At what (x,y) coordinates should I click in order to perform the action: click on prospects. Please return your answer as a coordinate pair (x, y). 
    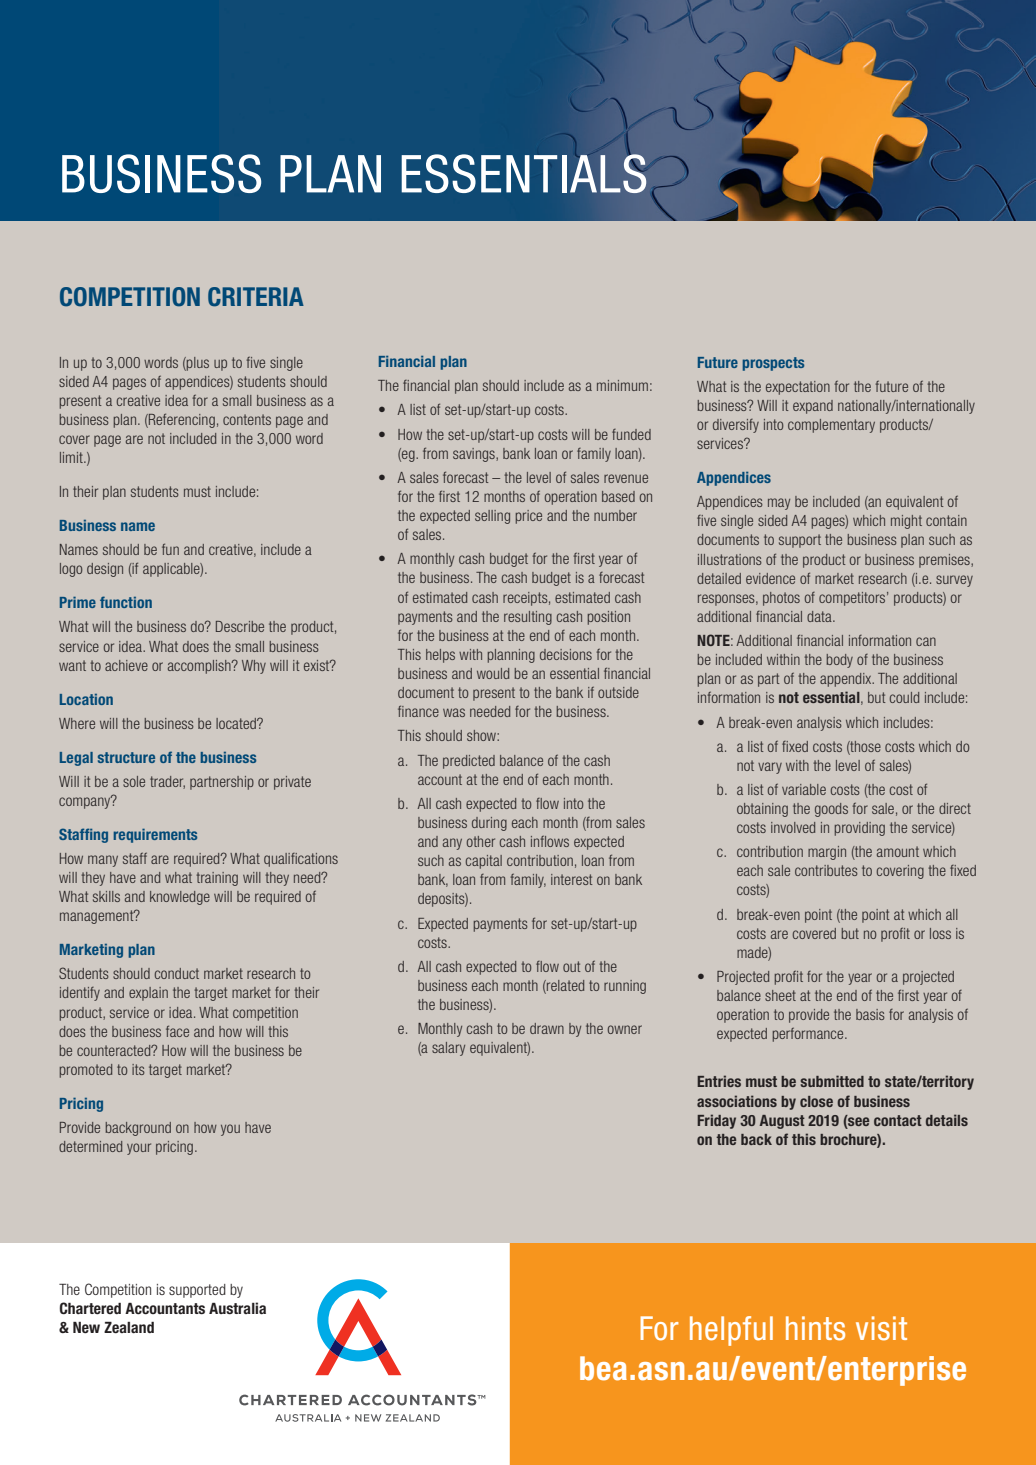
    Looking at the image, I should click on (773, 364).
